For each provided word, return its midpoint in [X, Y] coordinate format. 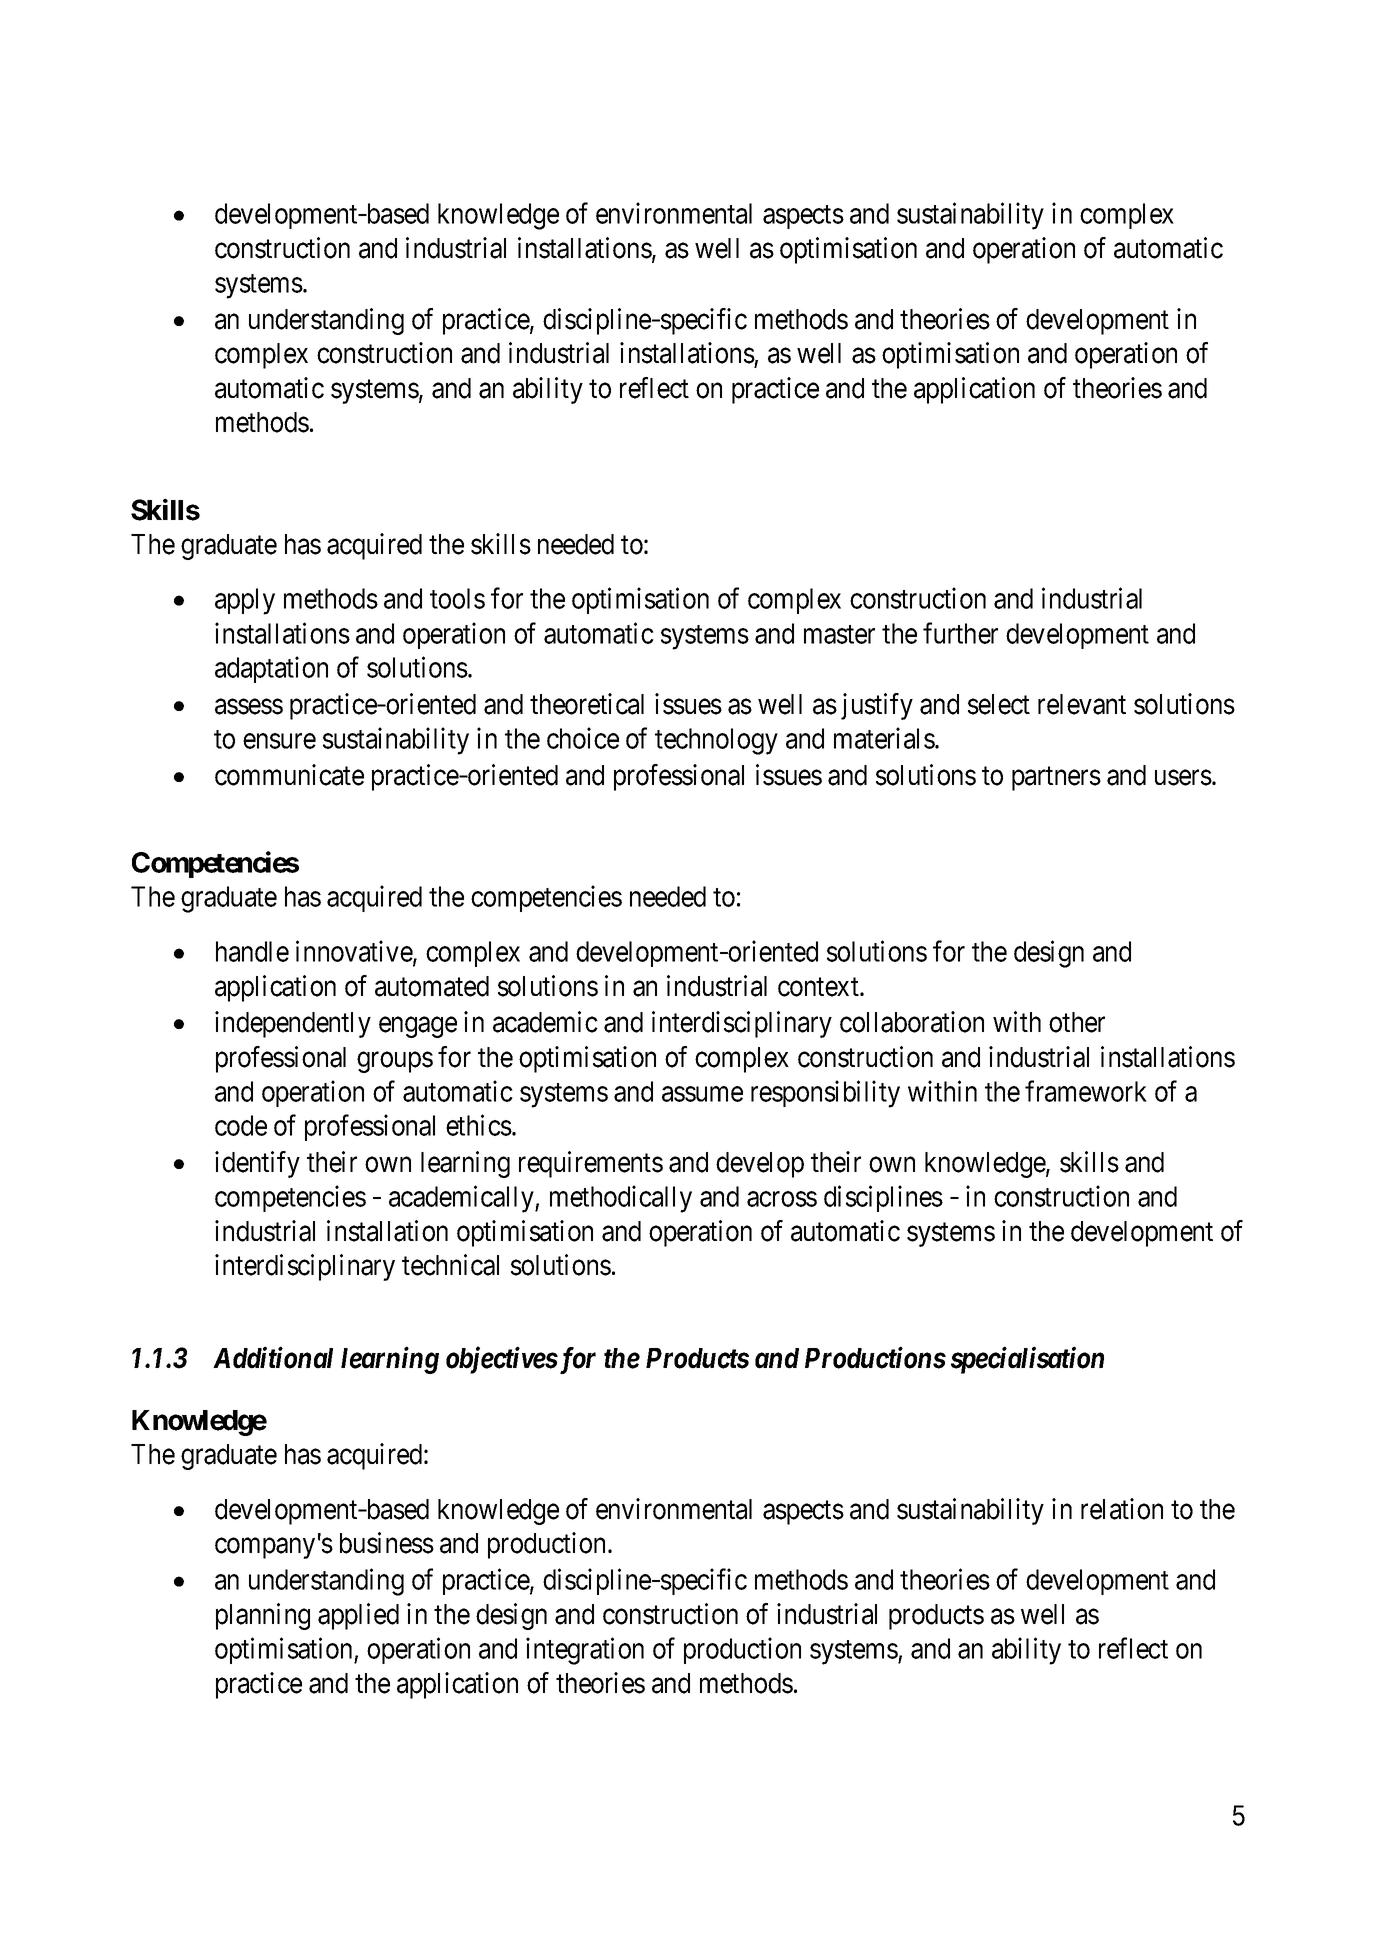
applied [358, 1616]
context [819, 987]
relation [1122, 1509]
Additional [273, 1357]
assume [702, 1094]
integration [585, 1651]
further [960, 633]
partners [1056, 779]
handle [252, 951]
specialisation [1027, 1360]
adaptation [271, 670]
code [241, 1125]
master [839, 634]
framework [1086, 1091]
